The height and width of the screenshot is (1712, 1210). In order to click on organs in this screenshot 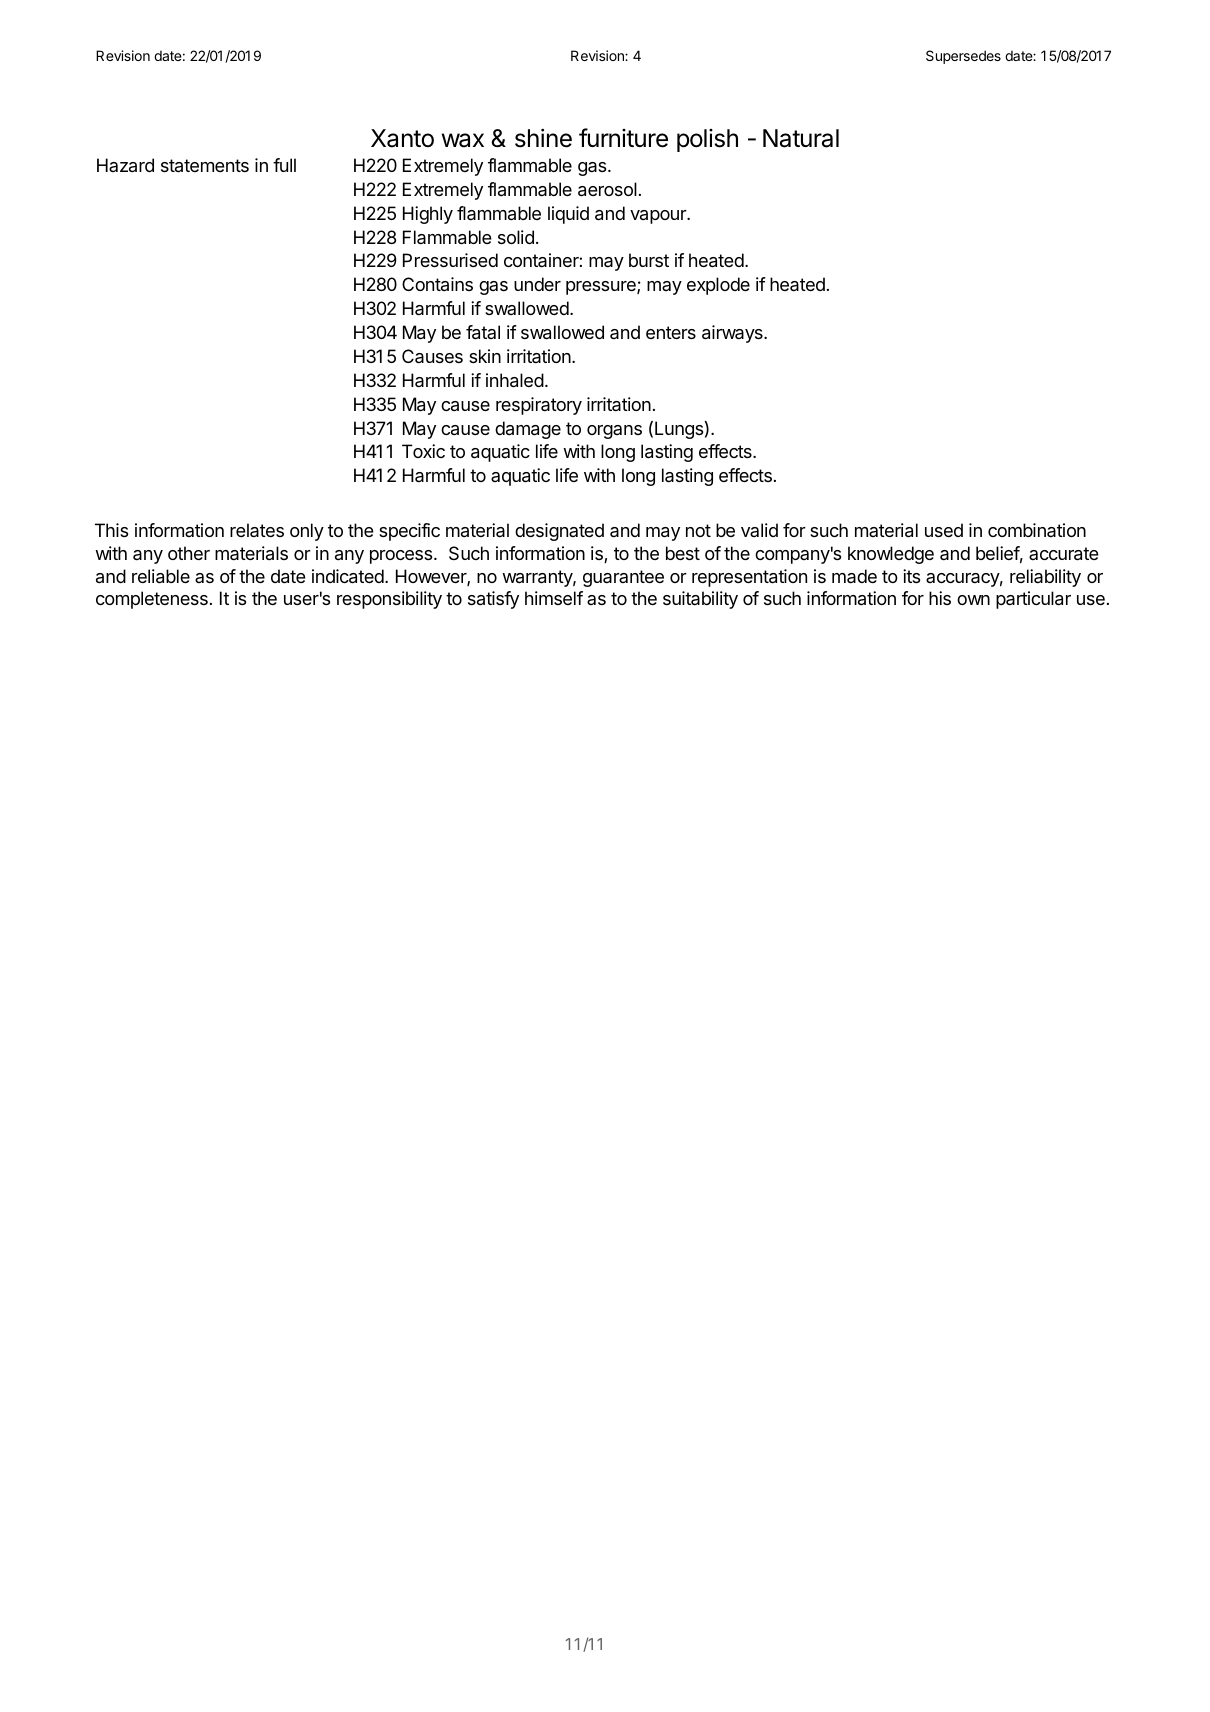, I will do `click(614, 432)`.
